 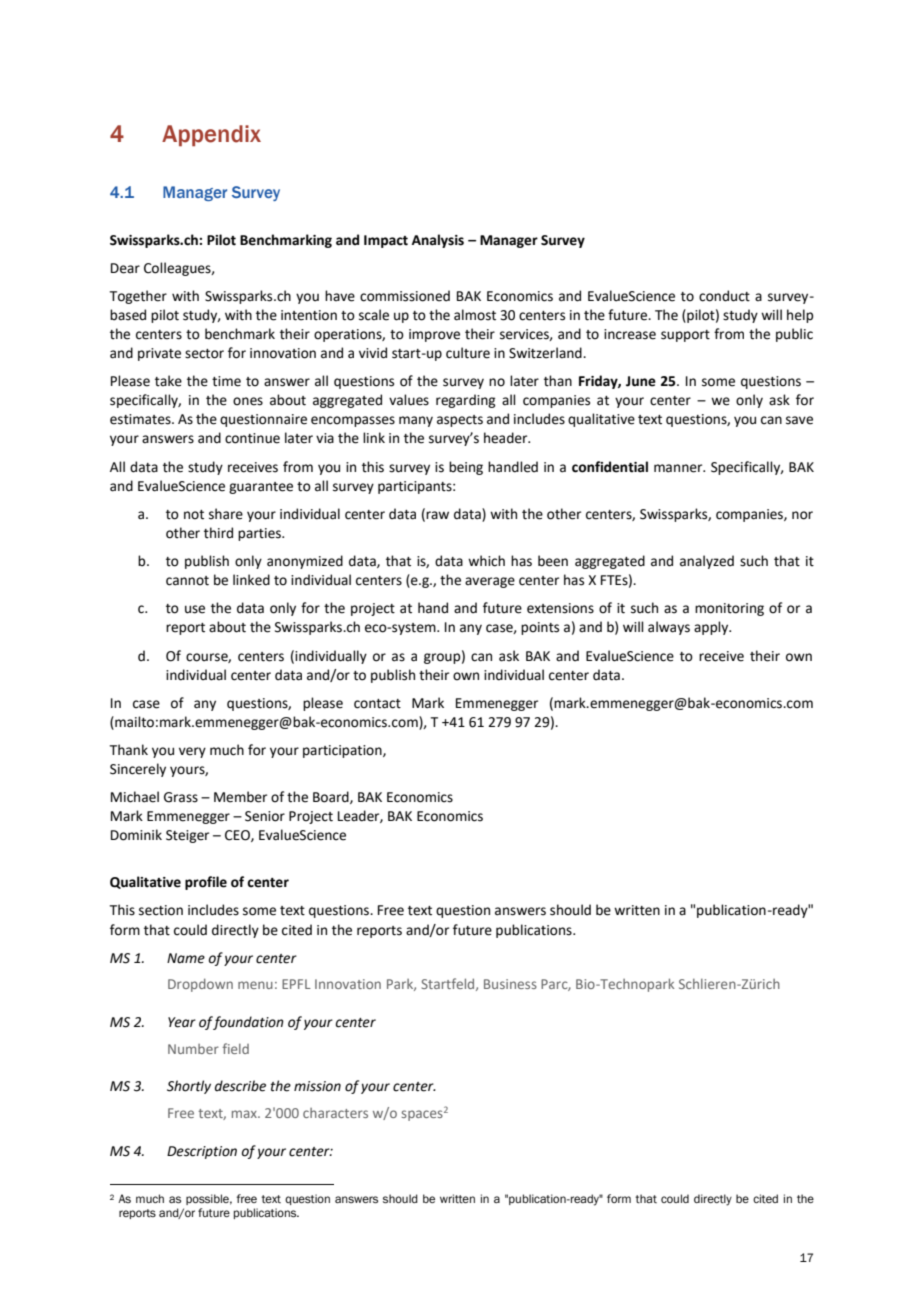 What do you see at coordinates (211, 136) in the screenshot?
I see `Appendix` at bounding box center [211, 136].
